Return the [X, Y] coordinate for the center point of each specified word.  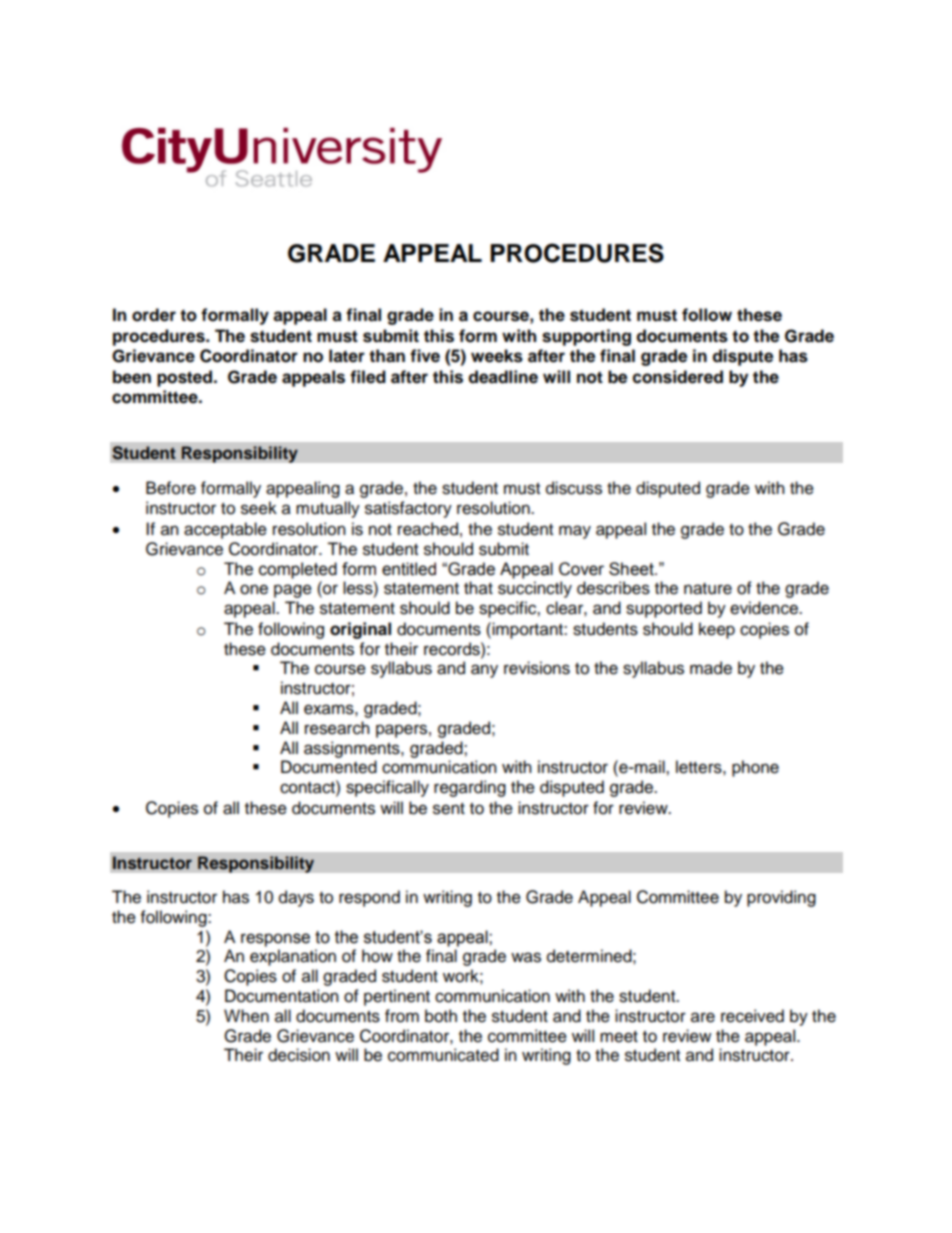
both [441, 1016]
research [337, 728]
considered [678, 377]
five [425, 356]
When [246, 1016]
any [484, 671]
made [711, 668]
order [154, 315]
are [703, 1017]
